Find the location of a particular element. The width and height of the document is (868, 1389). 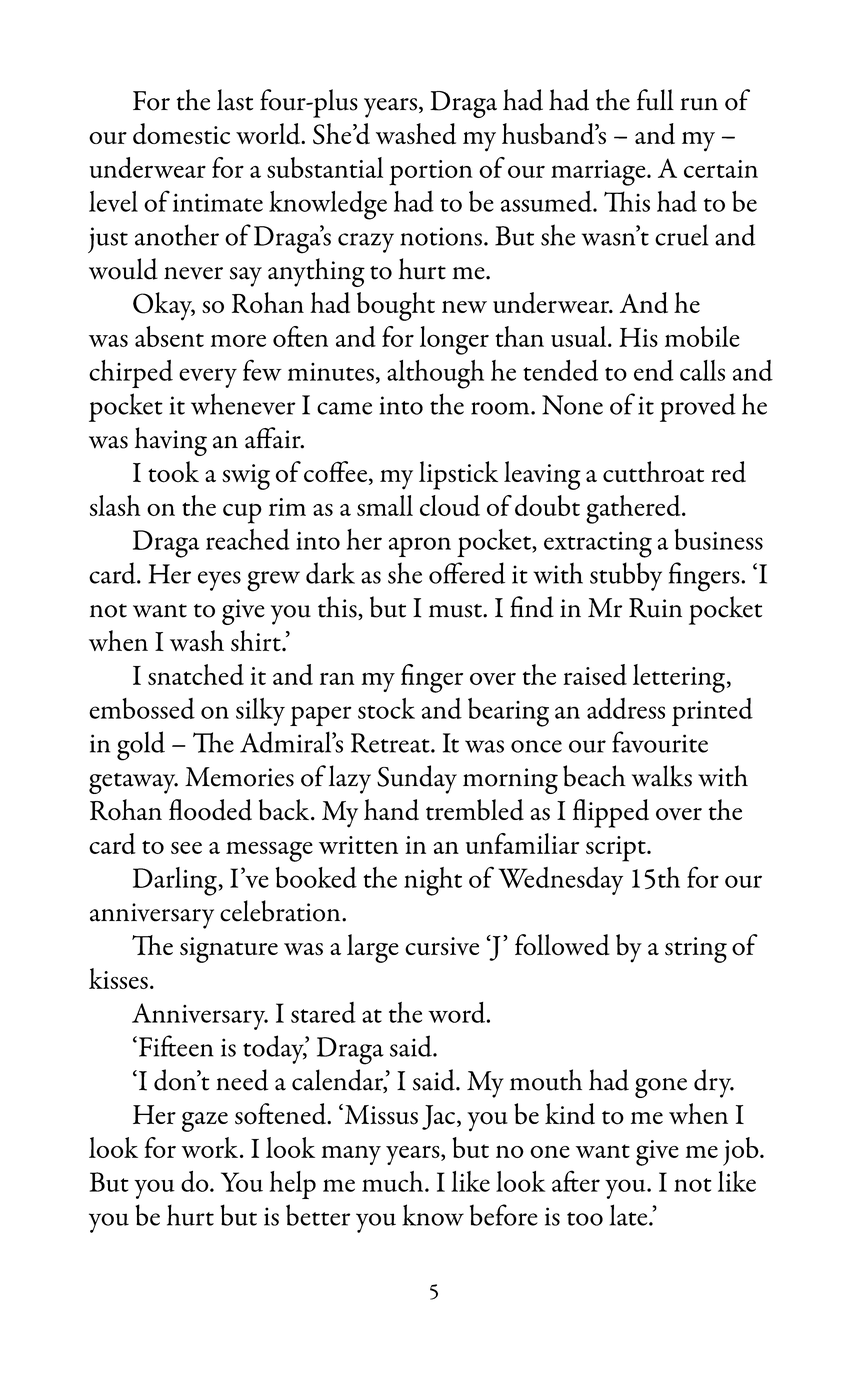

much is located at coordinates (394, 1181).
